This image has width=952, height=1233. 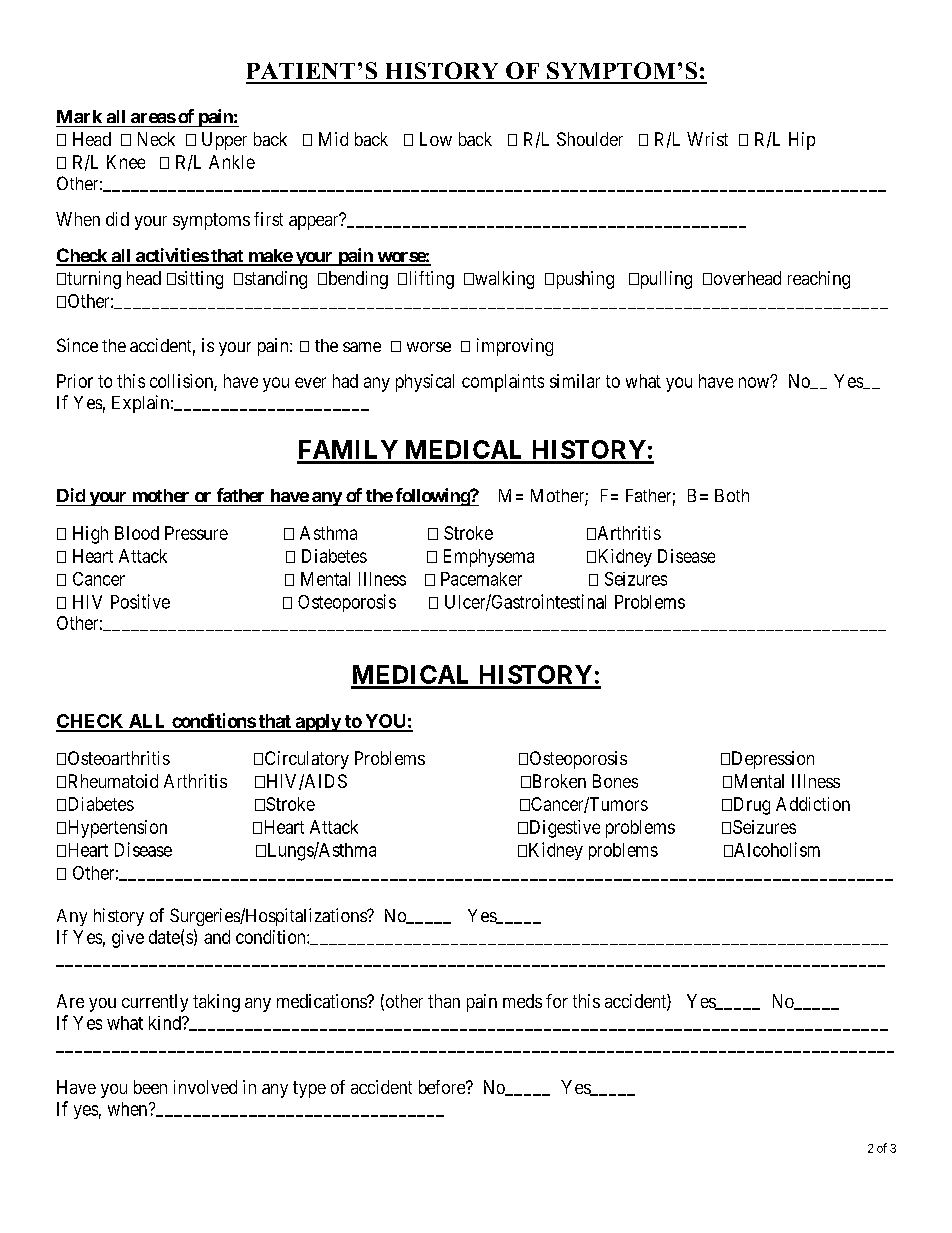 I want to click on now, so click(x=755, y=382).
